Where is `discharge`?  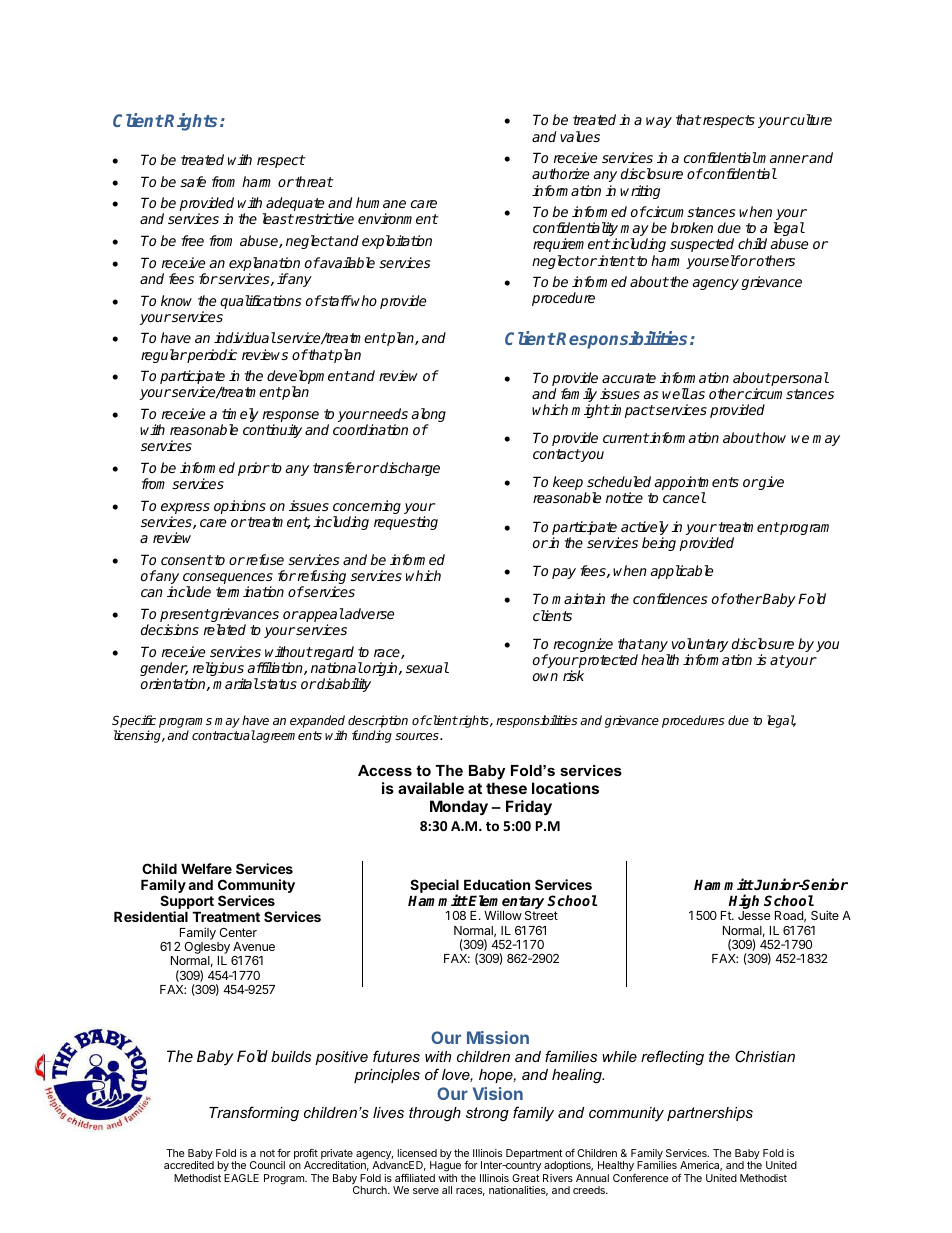 discharge is located at coordinates (410, 469).
